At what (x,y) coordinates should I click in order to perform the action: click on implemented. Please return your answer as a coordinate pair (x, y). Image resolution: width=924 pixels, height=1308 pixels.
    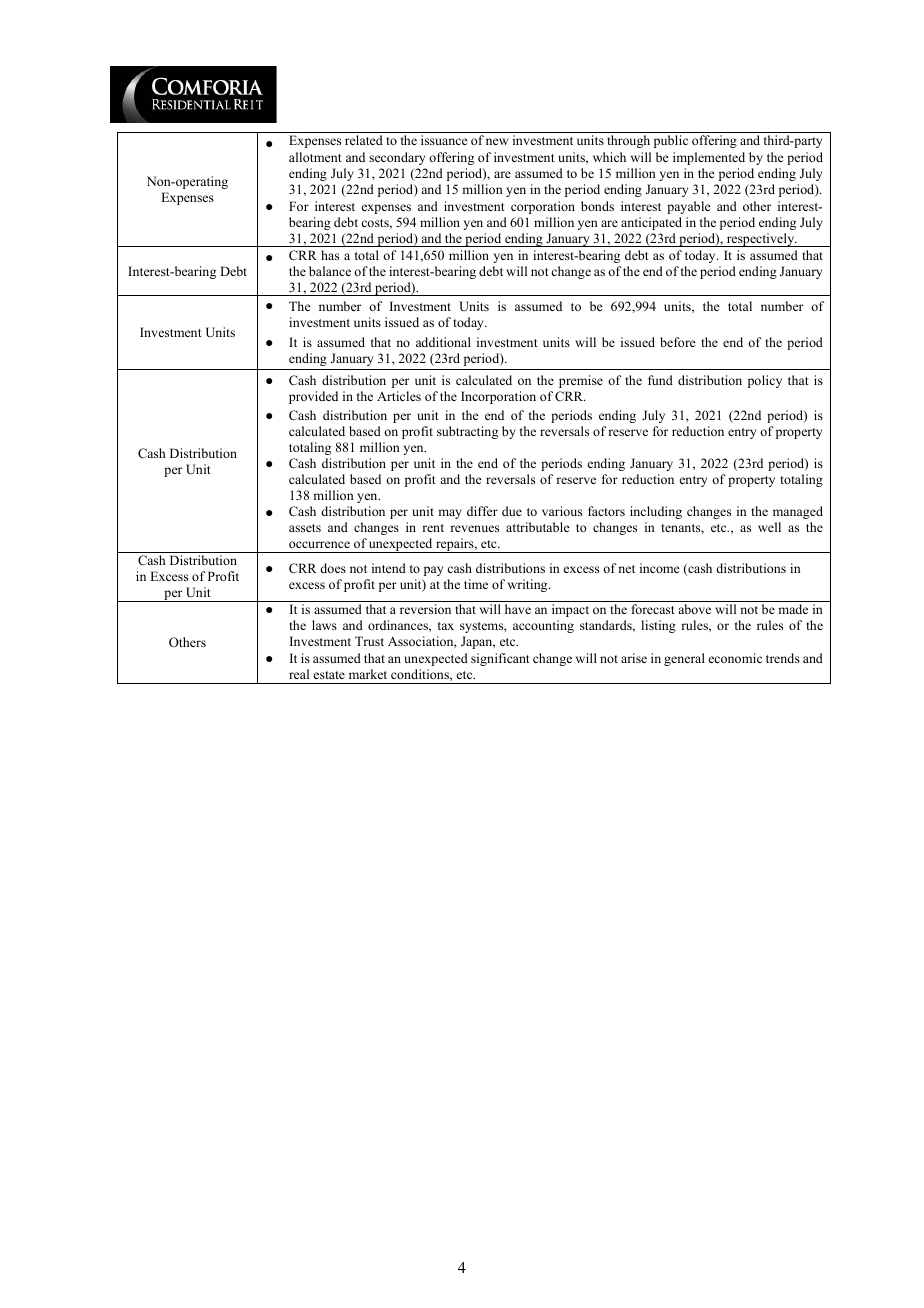
    Looking at the image, I should click on (709, 158).
